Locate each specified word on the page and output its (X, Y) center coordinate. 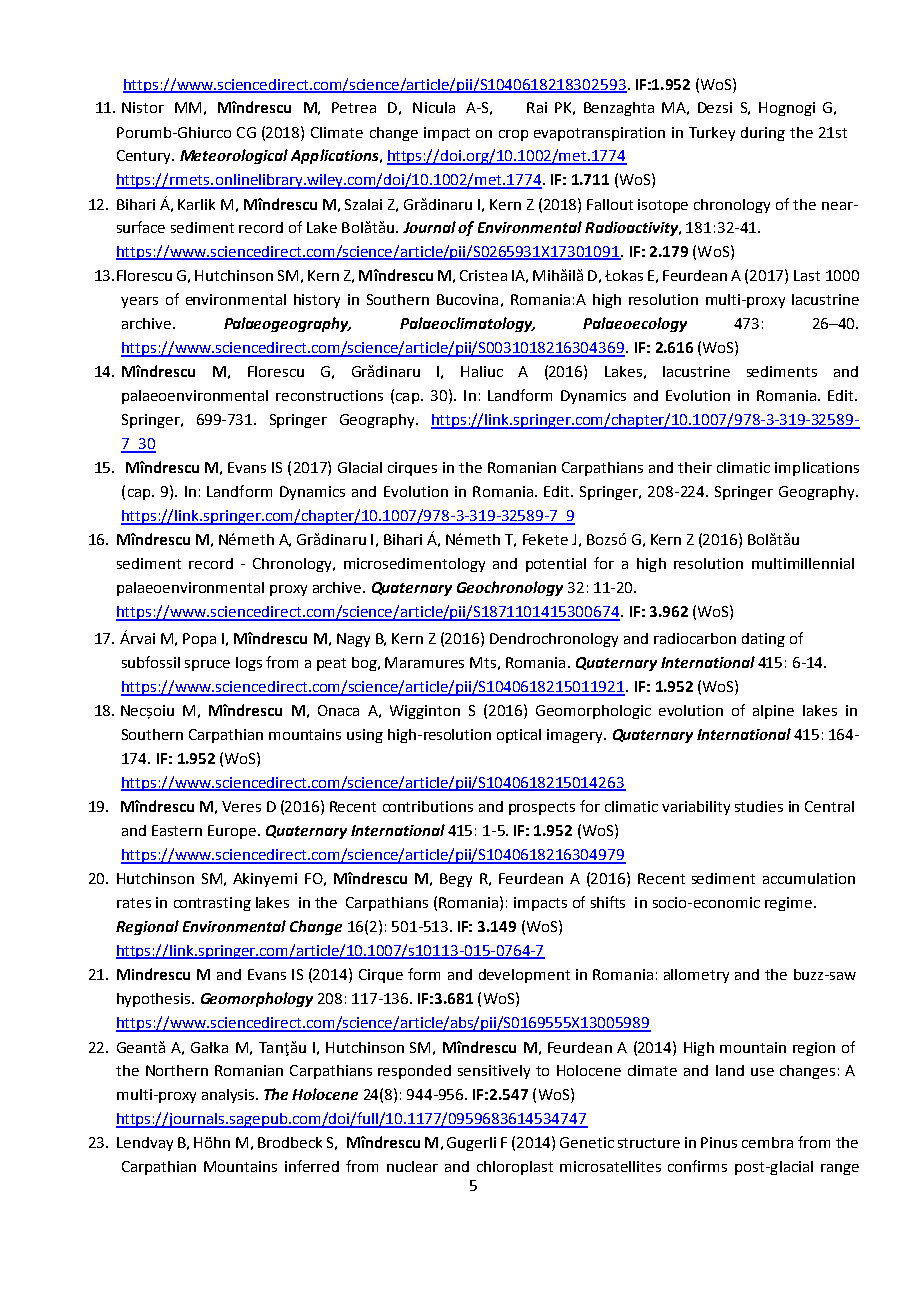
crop (513, 135)
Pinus (719, 1142)
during (763, 134)
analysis (229, 1096)
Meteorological (234, 156)
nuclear (412, 1166)
